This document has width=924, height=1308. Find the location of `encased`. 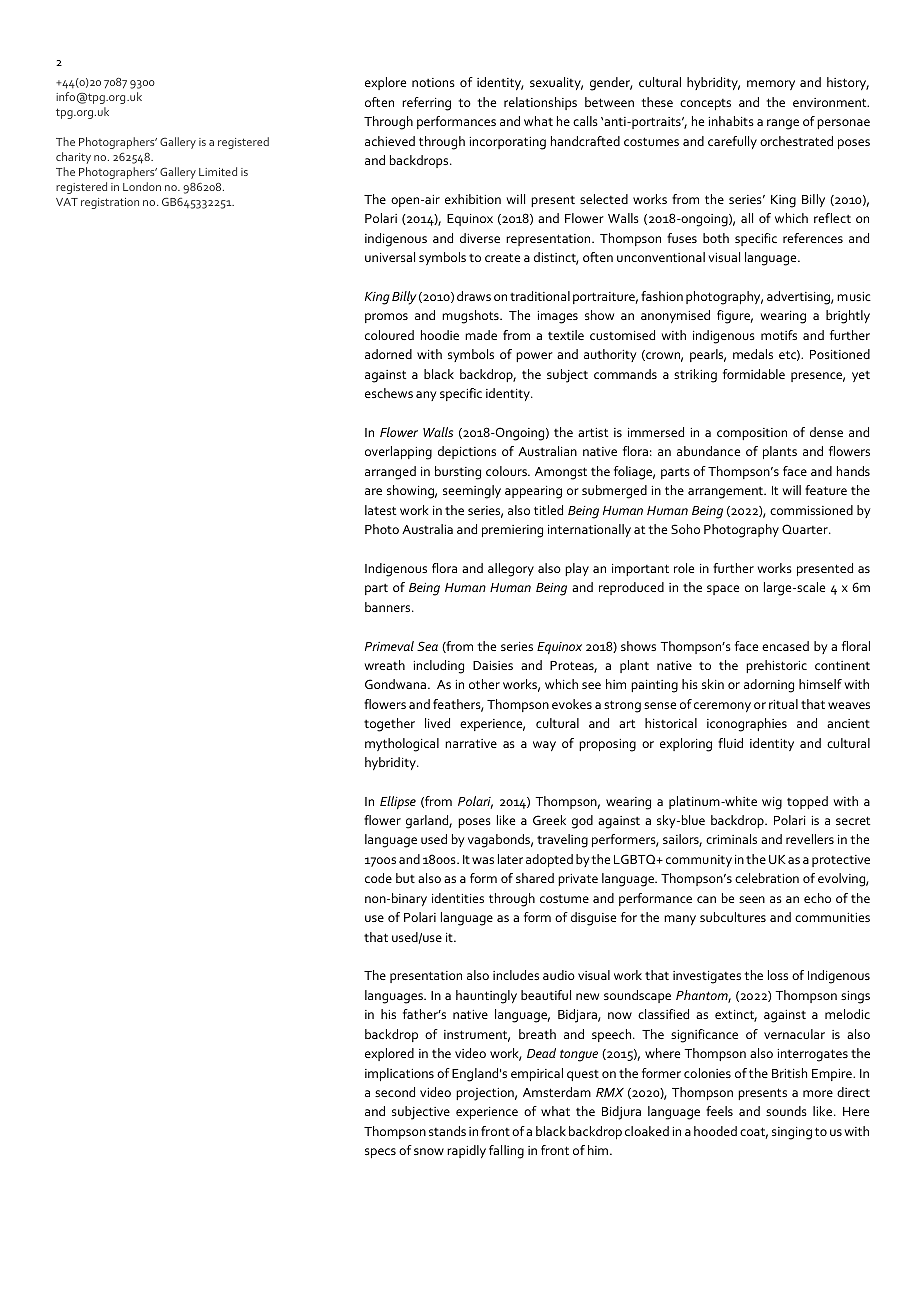

encased is located at coordinates (785, 646).
